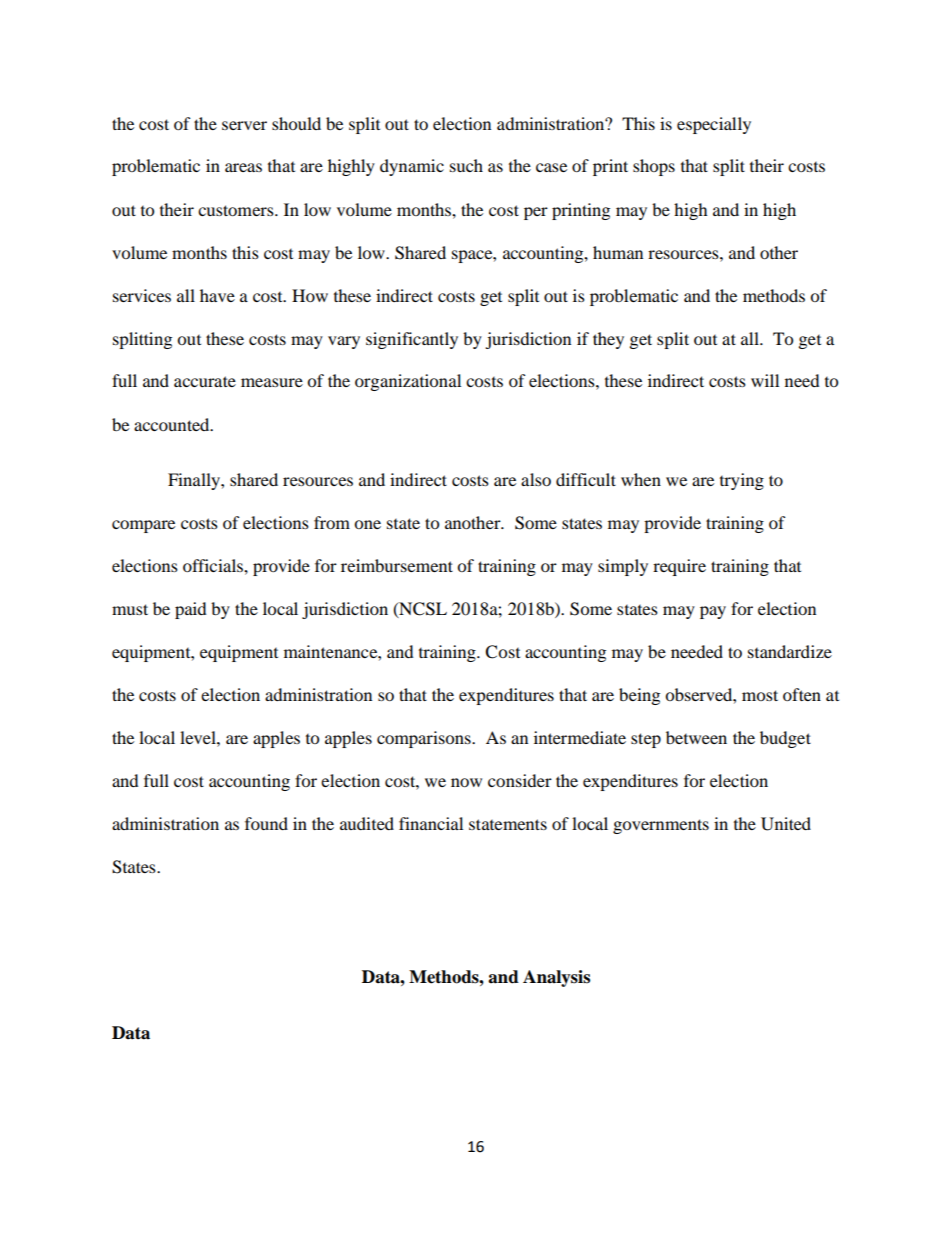 The image size is (952, 1233). What do you see at coordinates (266, 823) in the screenshot?
I see `found` at bounding box center [266, 823].
